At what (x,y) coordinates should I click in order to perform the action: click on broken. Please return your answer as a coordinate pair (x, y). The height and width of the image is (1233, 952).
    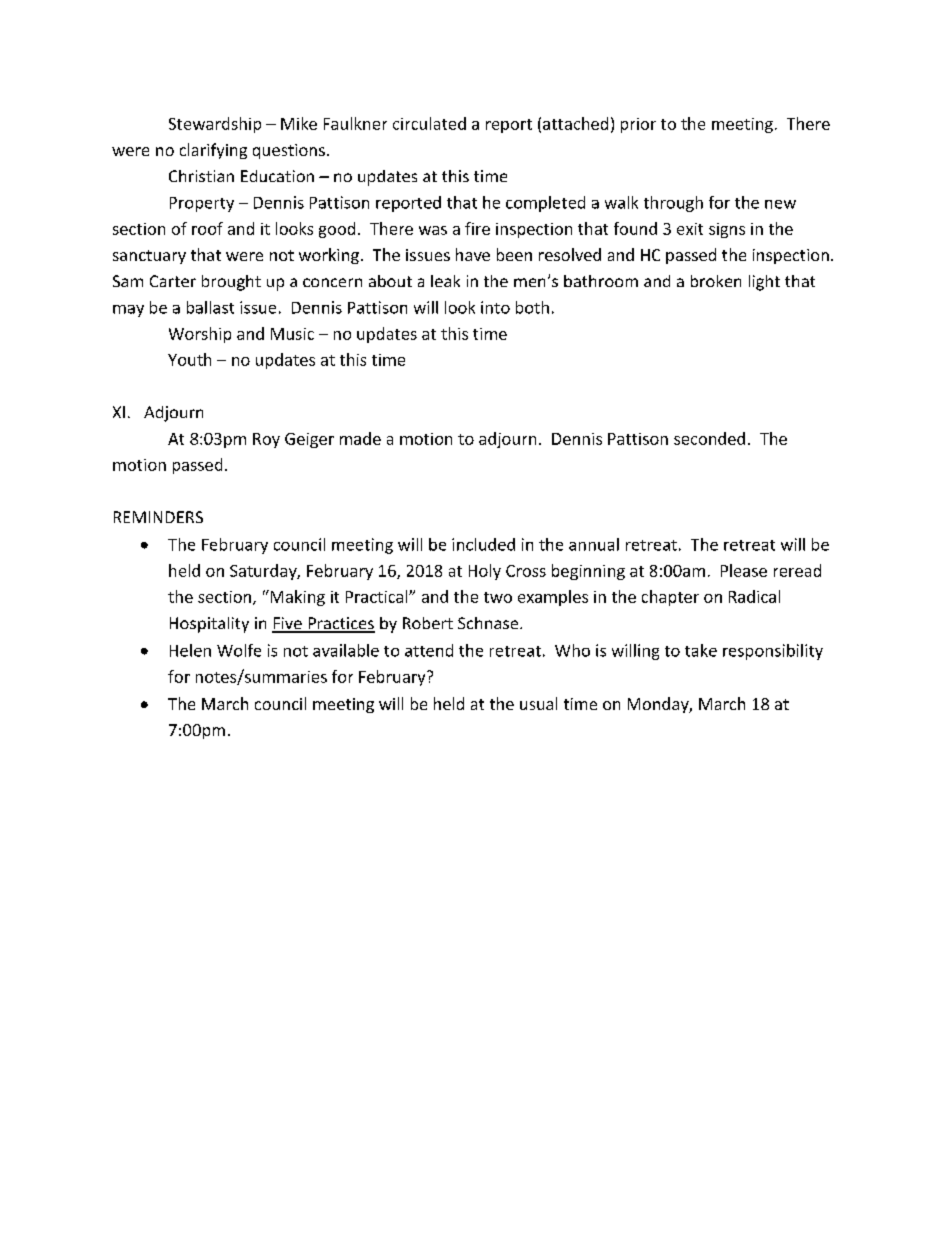
    Looking at the image, I should click on (716, 281).
